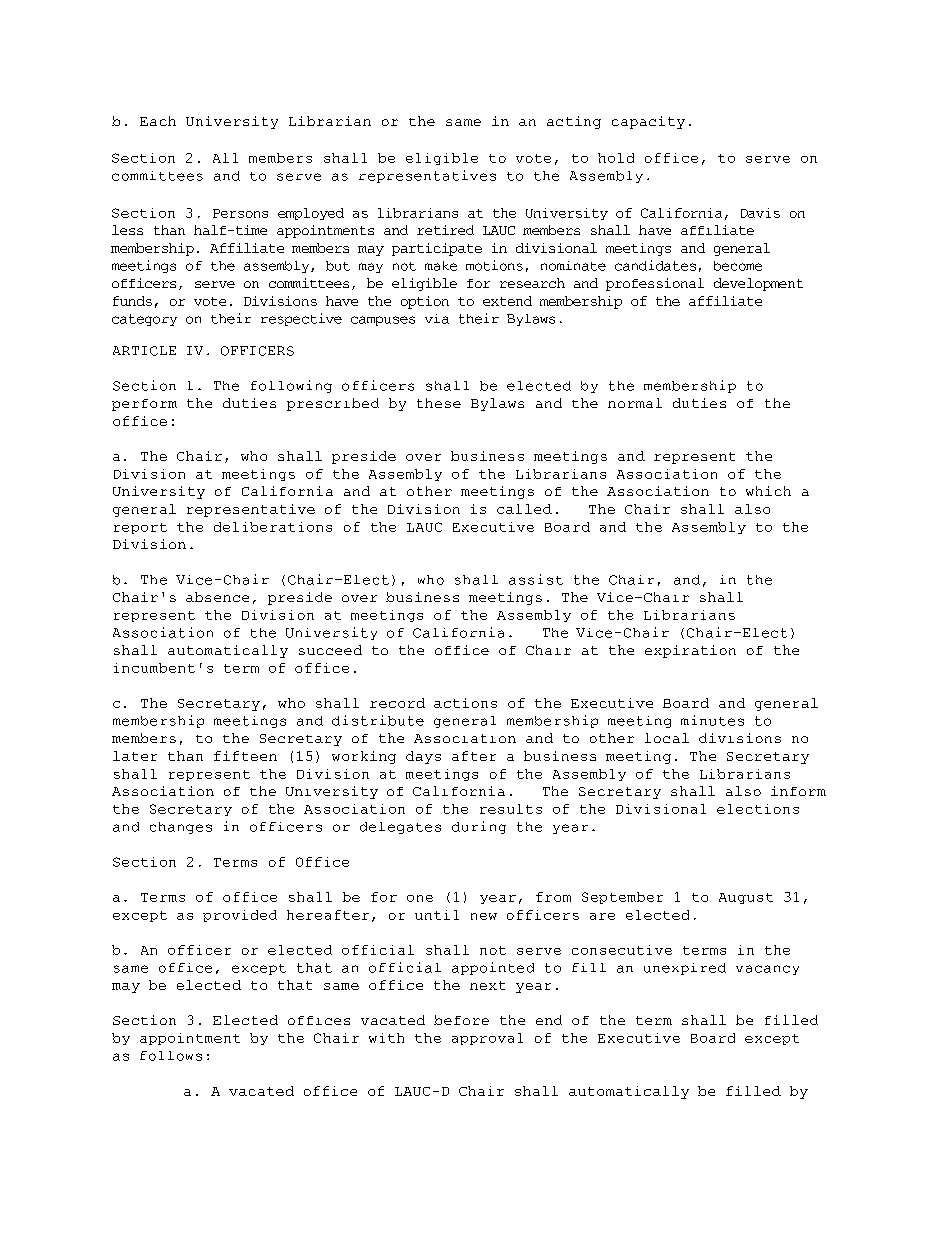  Describe the element at coordinates (158, 121) in the screenshot. I see `Each` at that location.
